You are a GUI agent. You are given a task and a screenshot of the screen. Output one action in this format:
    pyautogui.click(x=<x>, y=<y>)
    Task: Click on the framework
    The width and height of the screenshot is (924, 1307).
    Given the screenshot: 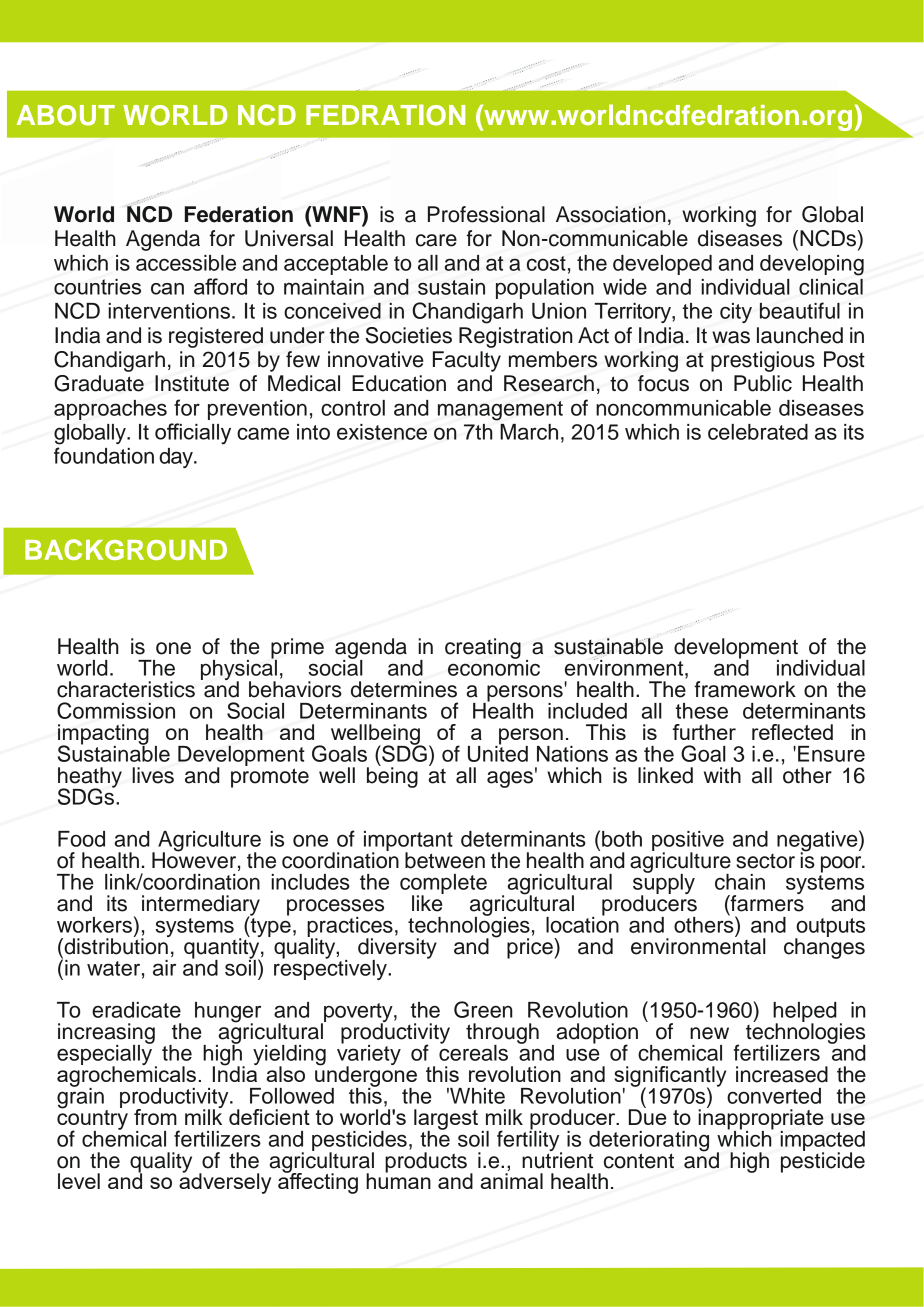 What is the action you would take?
    pyautogui.click(x=745, y=689)
